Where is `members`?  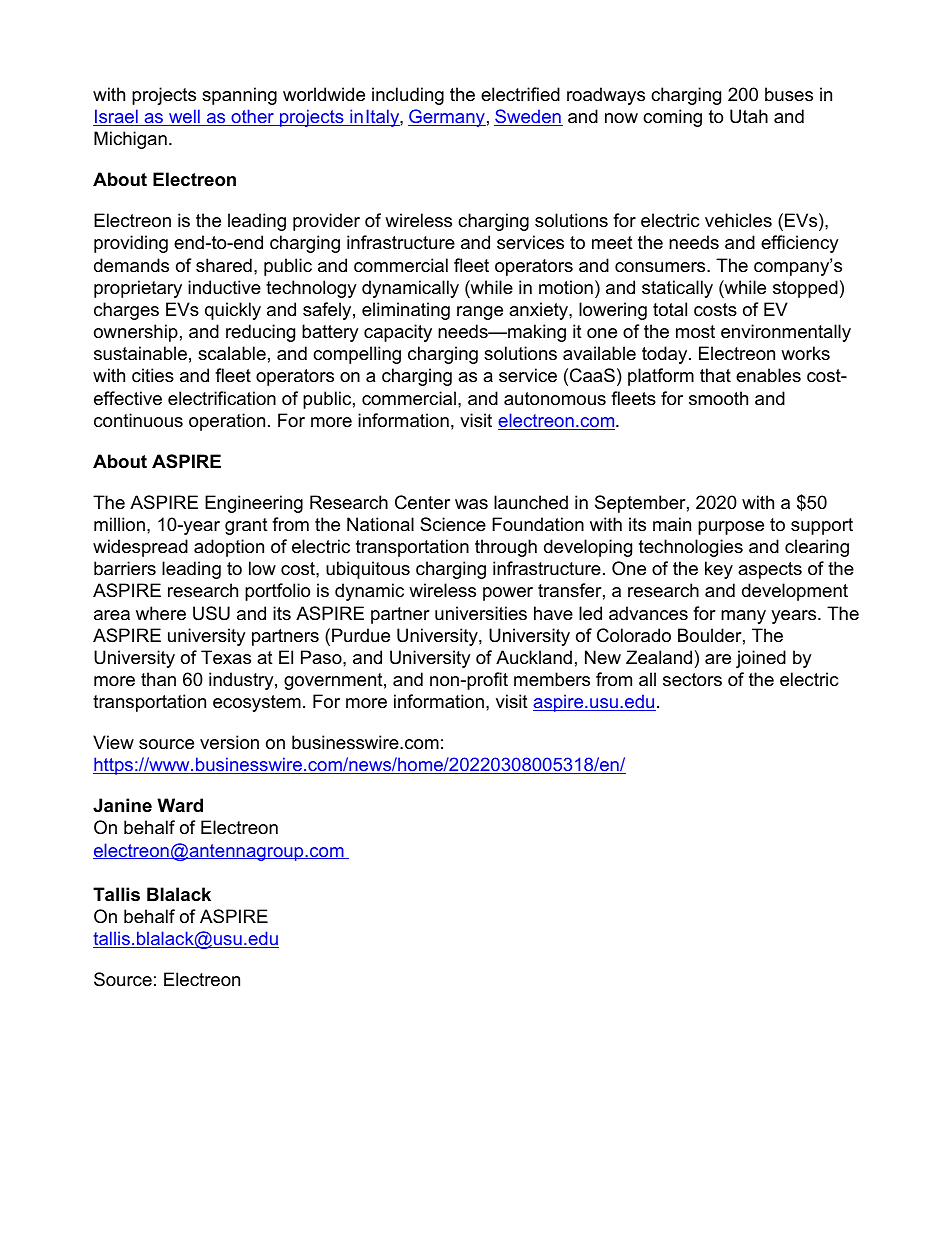
members is located at coordinates (552, 679).
